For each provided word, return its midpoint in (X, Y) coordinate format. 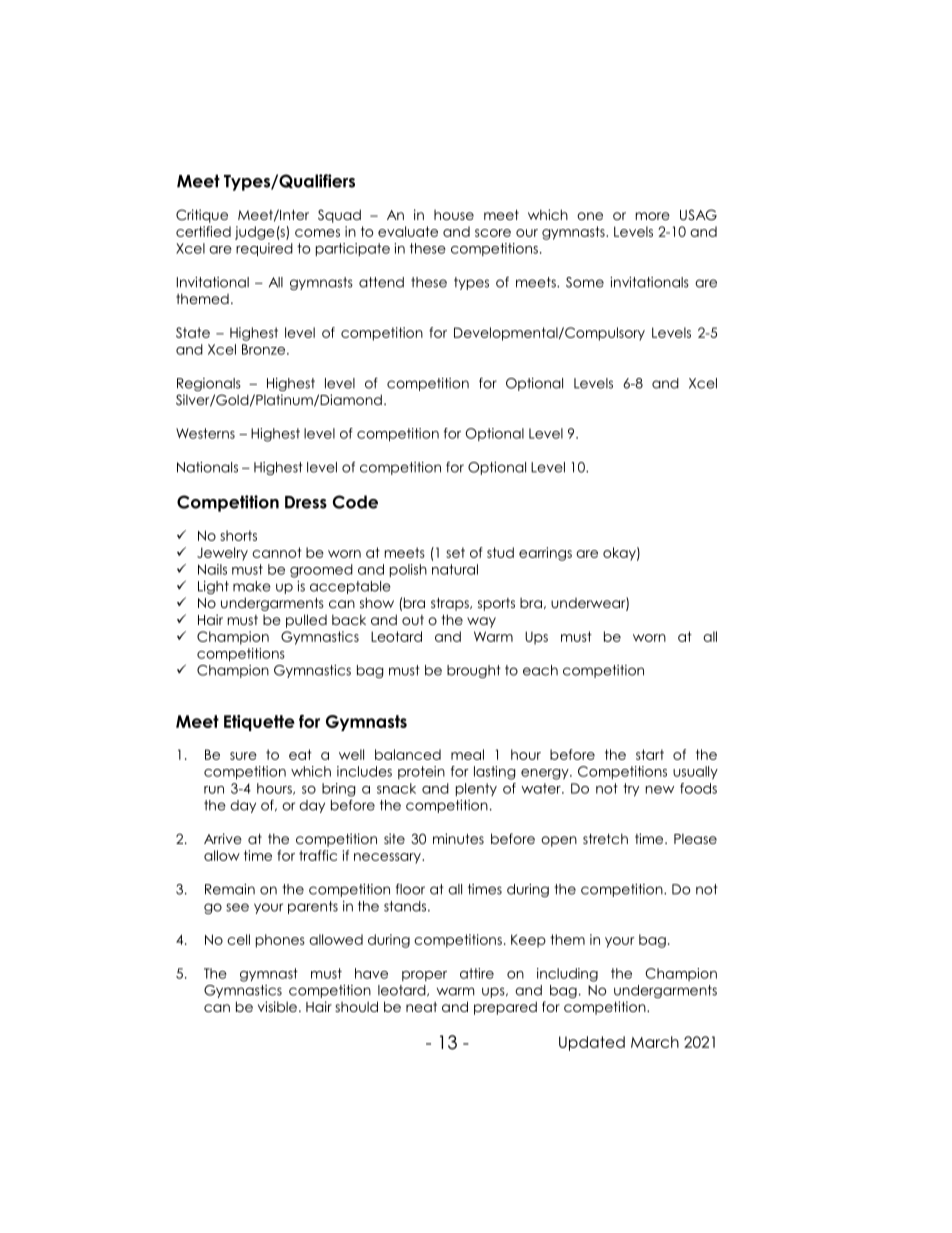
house (454, 215)
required (264, 250)
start (650, 754)
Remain (230, 889)
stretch (605, 838)
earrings (545, 554)
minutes (458, 838)
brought (474, 671)
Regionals (209, 384)
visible (277, 1006)
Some (585, 282)
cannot (277, 552)
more (653, 216)
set (455, 552)
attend (381, 282)
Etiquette (259, 723)
